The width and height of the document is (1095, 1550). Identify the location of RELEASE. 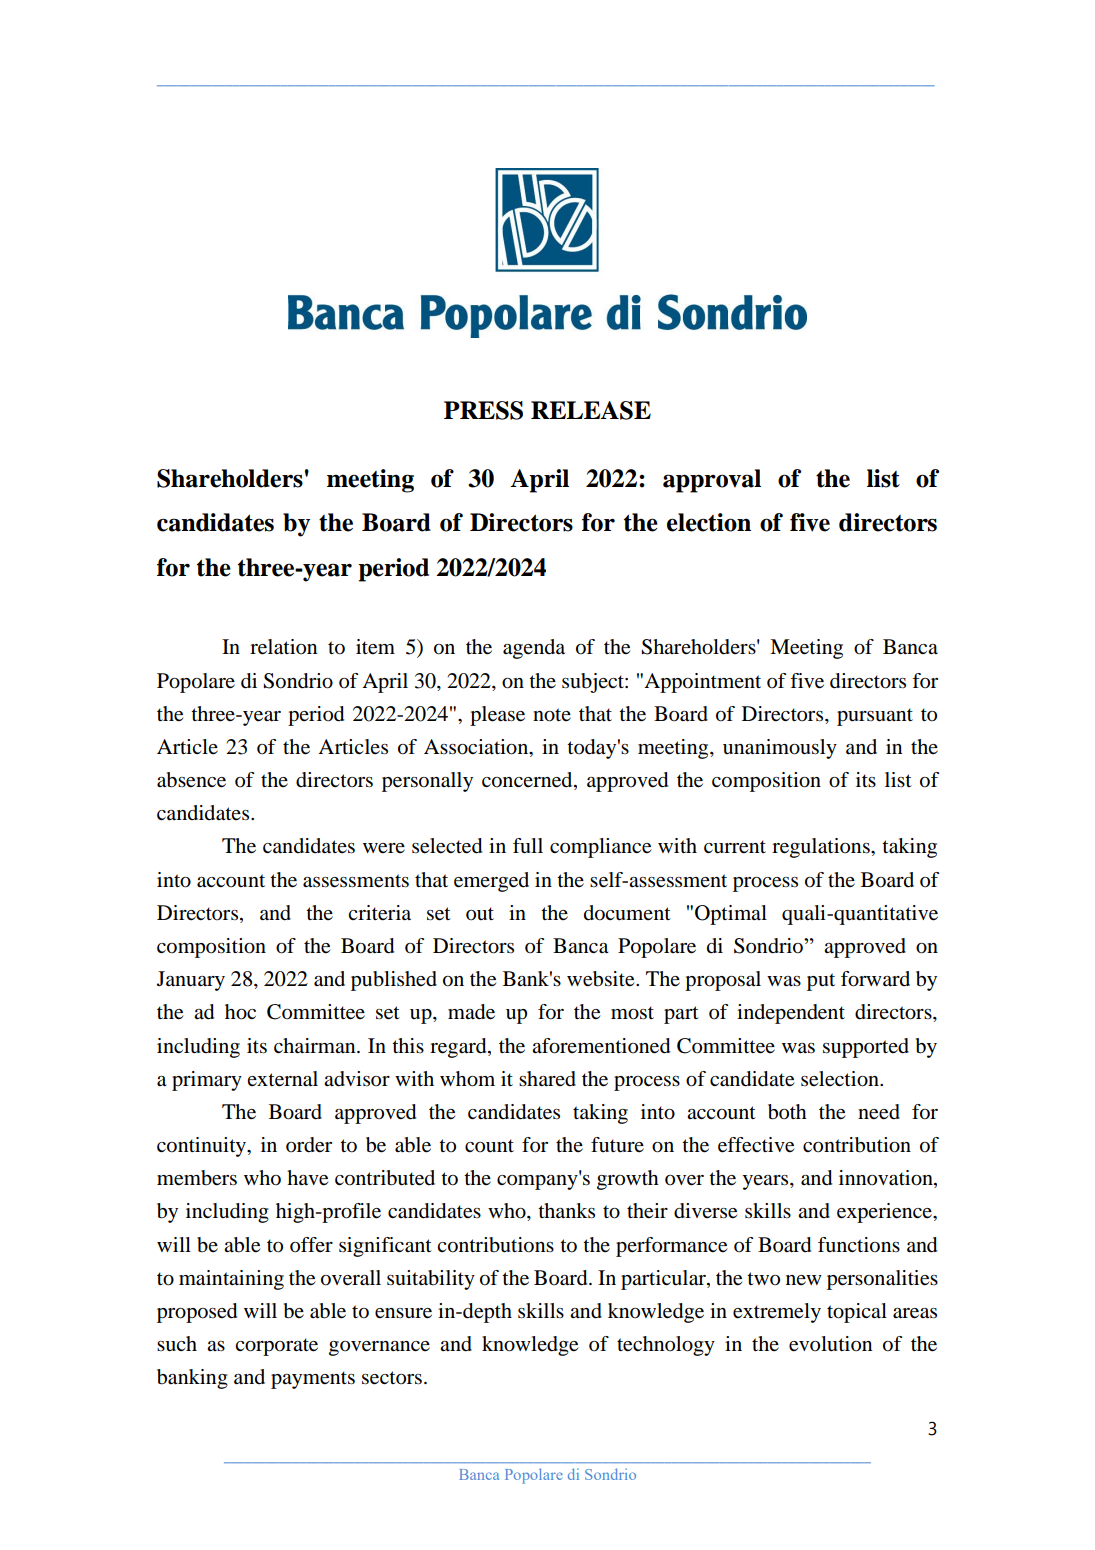
(591, 410).
